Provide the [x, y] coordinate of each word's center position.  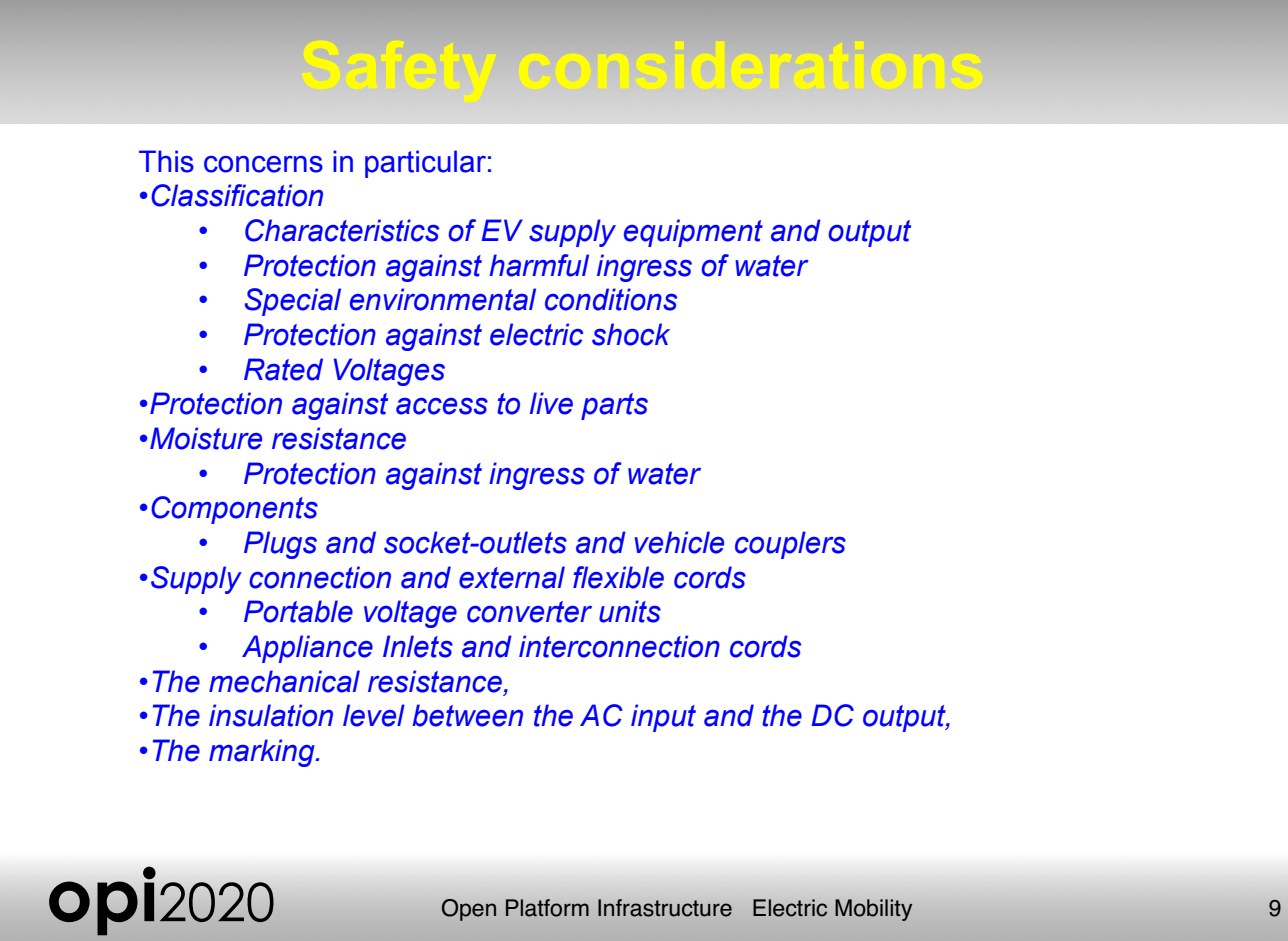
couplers [790, 545]
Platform [547, 908]
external [512, 577]
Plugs [280, 545]
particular [425, 164]
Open [469, 910]
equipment [693, 233]
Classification [237, 195]
